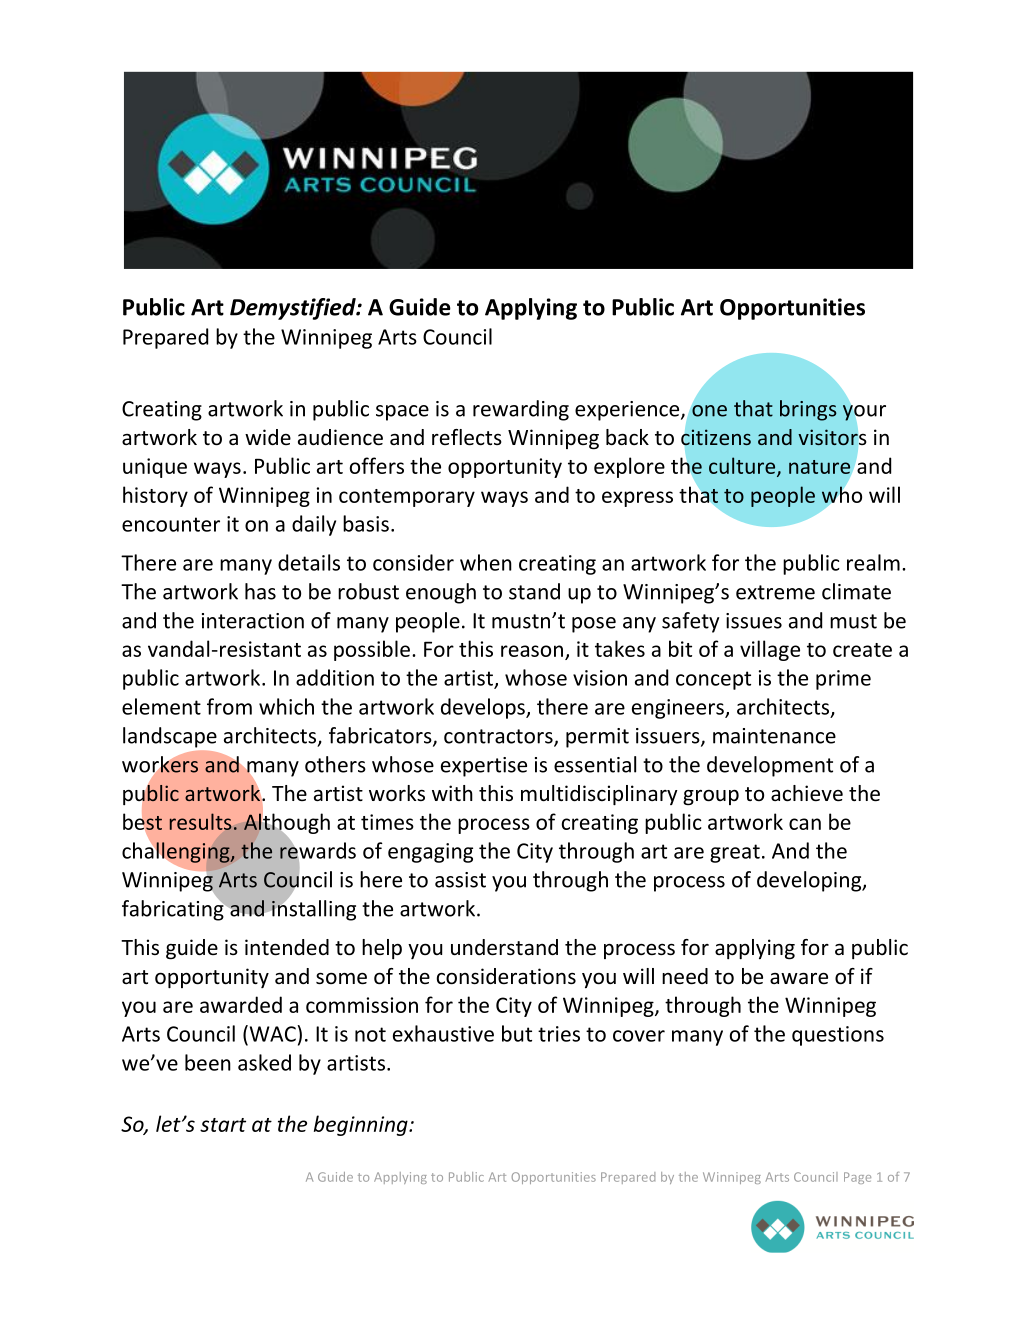 The width and height of the page is (1032, 1335). I want to click on Page, so click(857, 1178).
